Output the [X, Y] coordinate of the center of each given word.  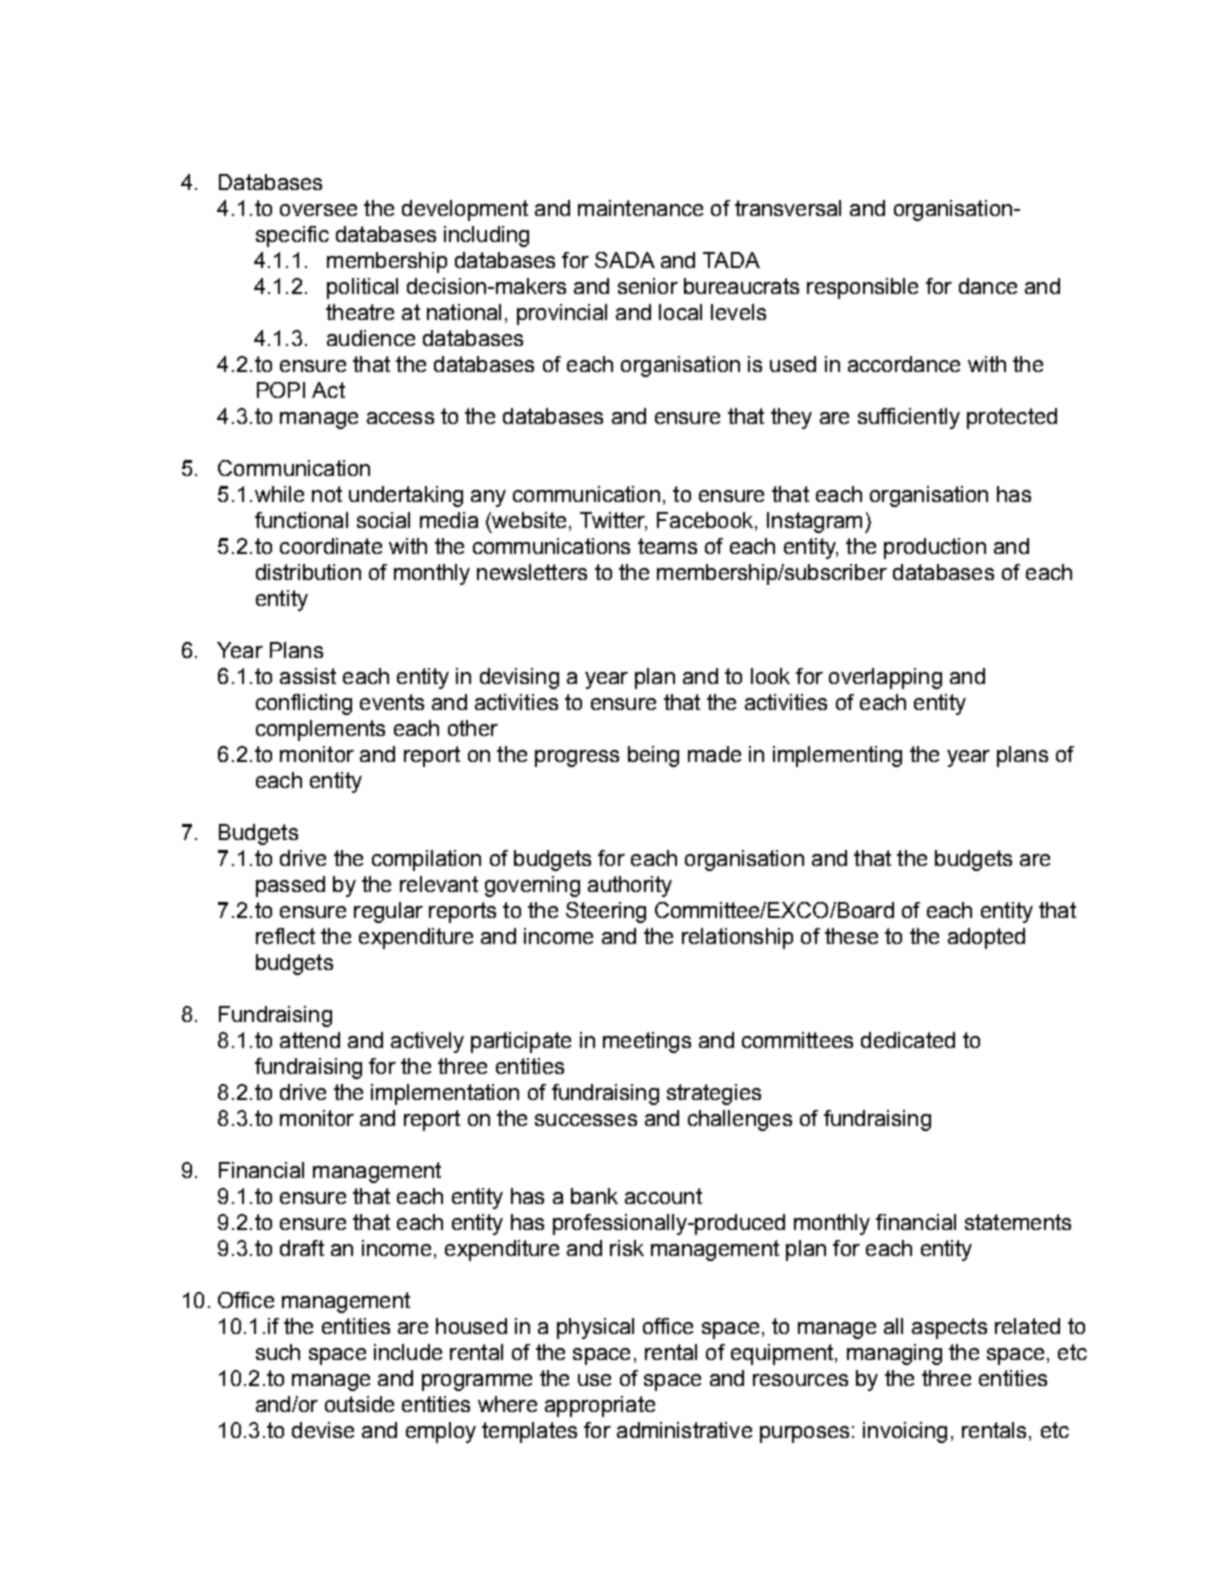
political [362, 288]
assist [308, 676]
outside [359, 1404]
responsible [862, 288]
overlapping [885, 678]
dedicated [908, 1040]
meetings [647, 1042]
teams [667, 546]
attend [310, 1040]
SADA [625, 260]
